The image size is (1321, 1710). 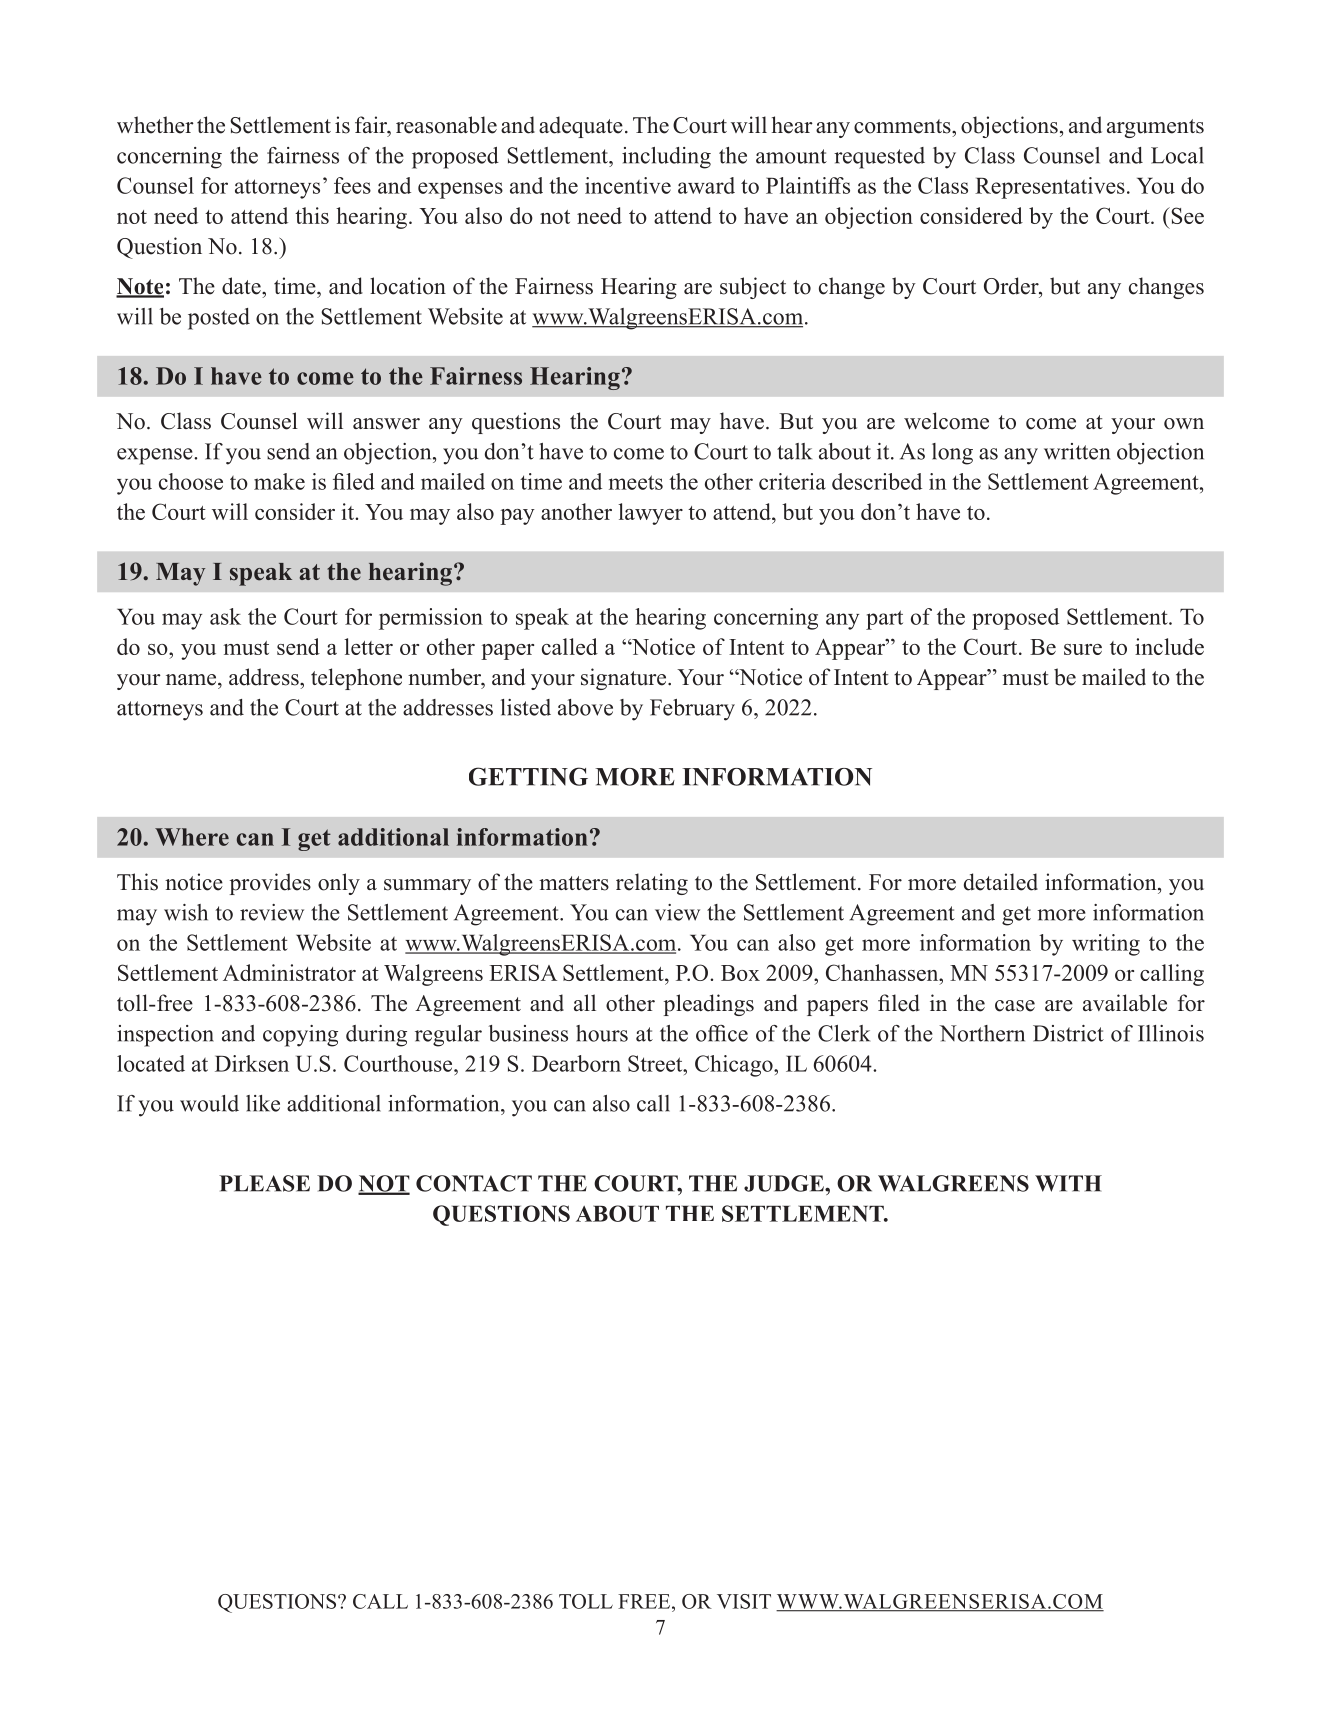 I want to click on ask, so click(x=225, y=616).
